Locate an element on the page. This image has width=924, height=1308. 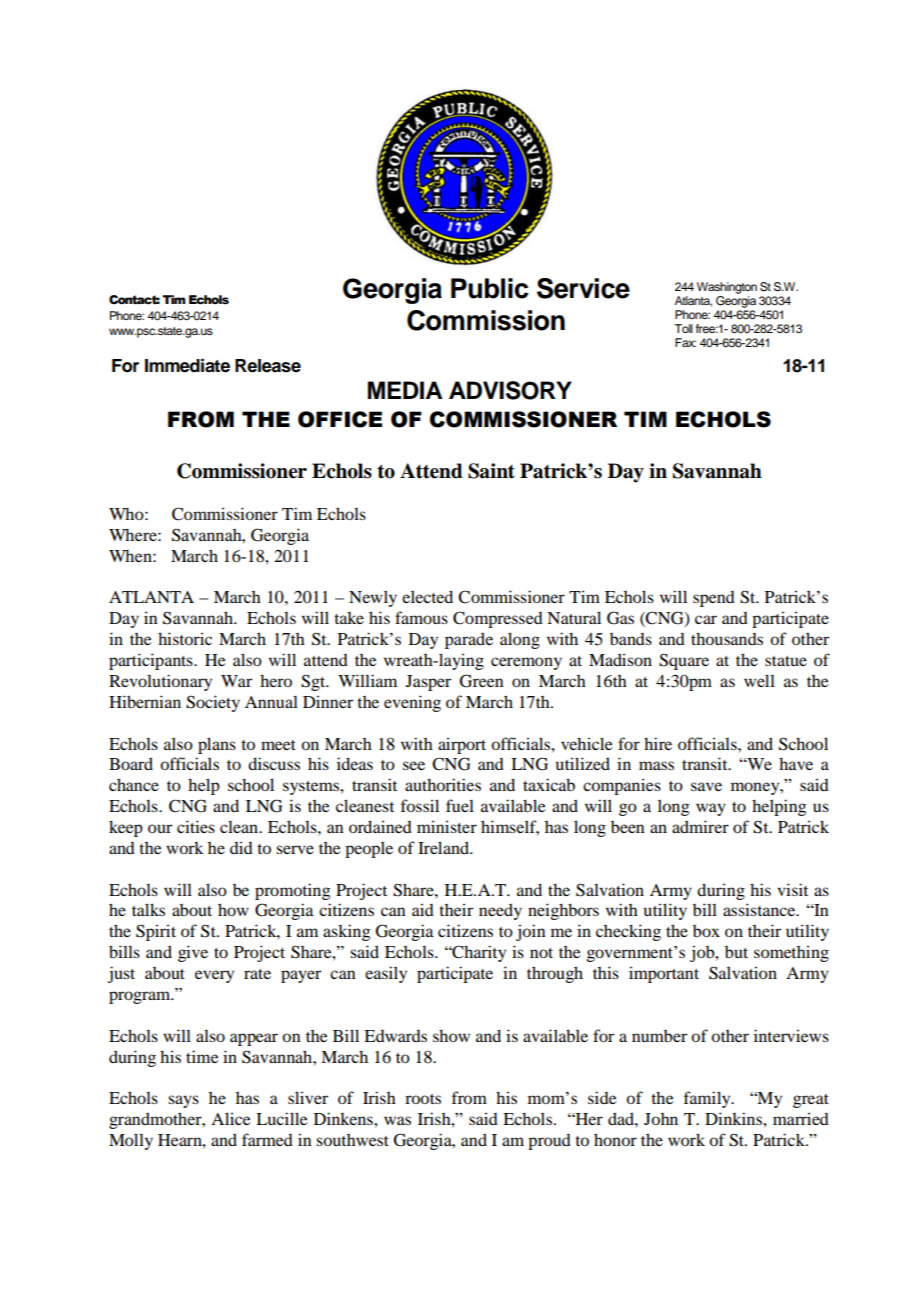
Release is located at coordinates (268, 366).
